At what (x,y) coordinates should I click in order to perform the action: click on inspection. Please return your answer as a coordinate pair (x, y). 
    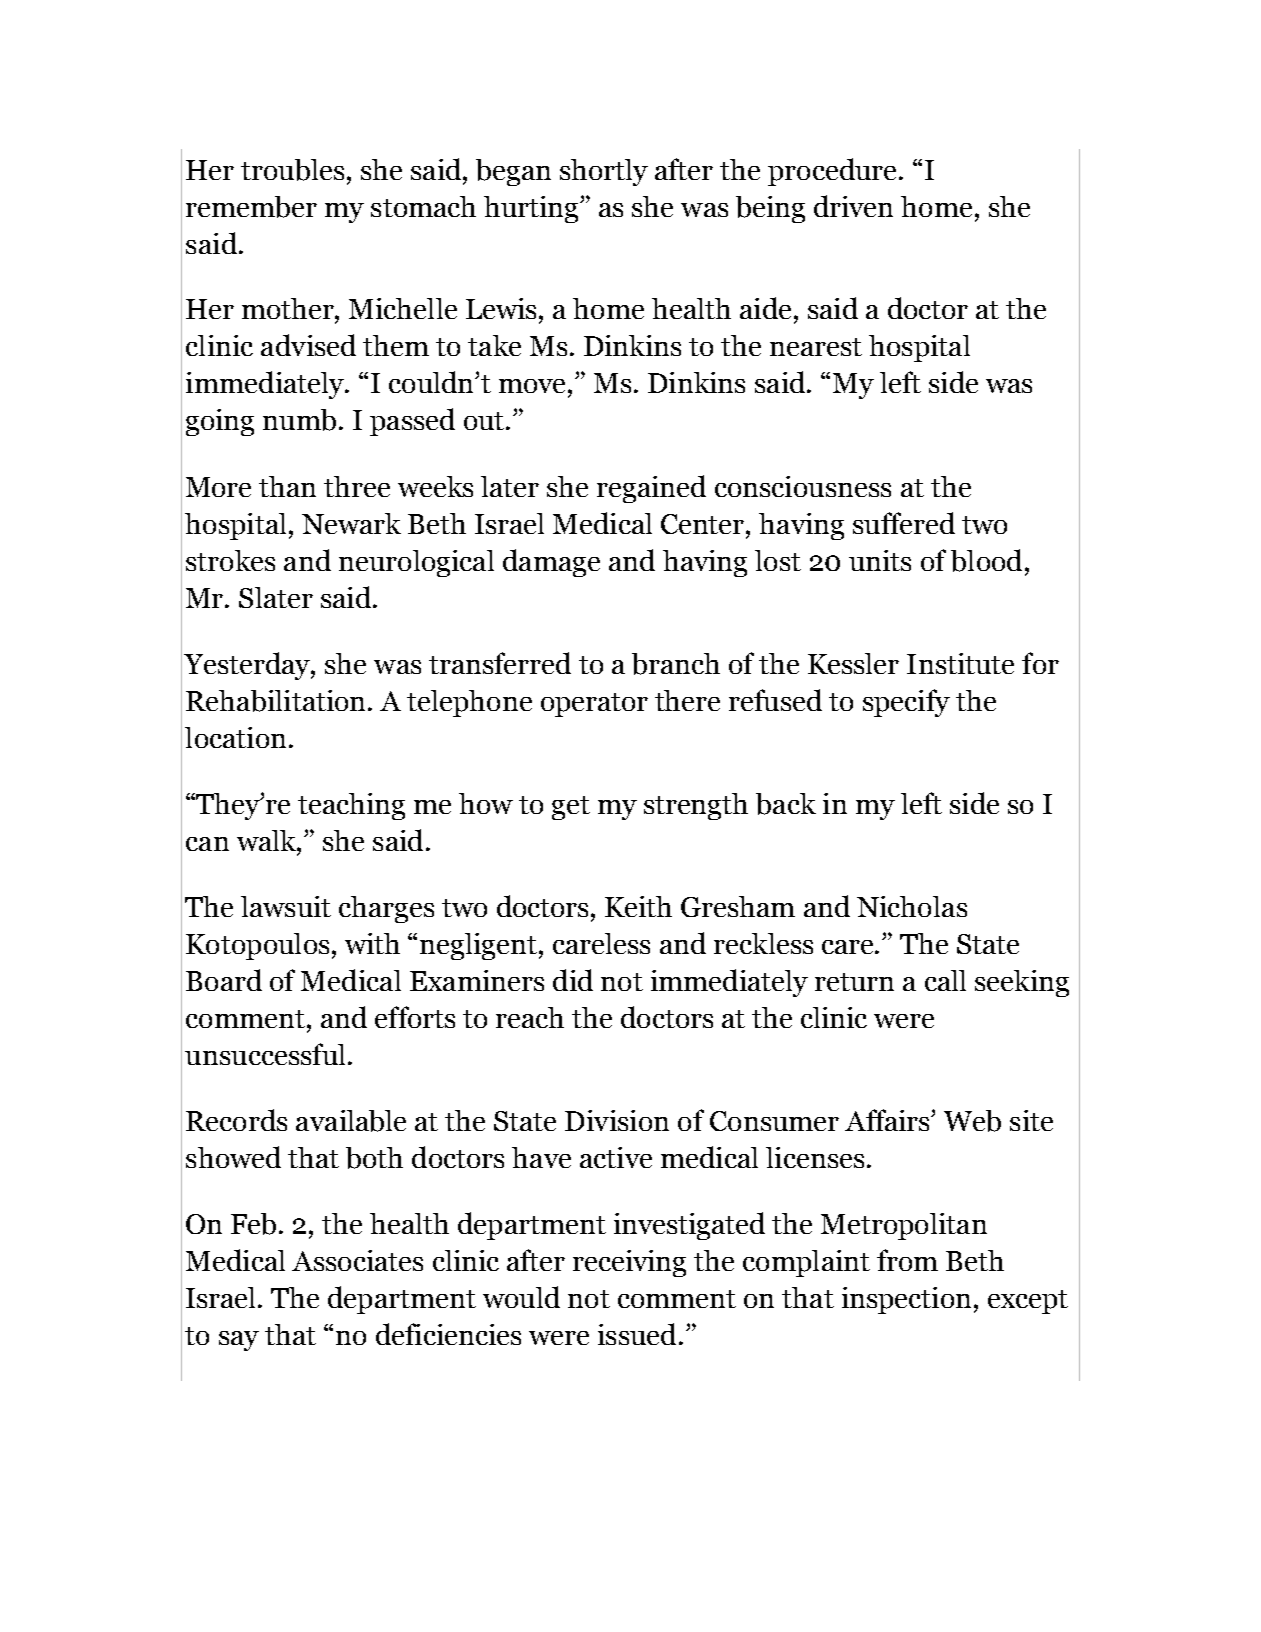
    Looking at the image, I should click on (906, 1300).
